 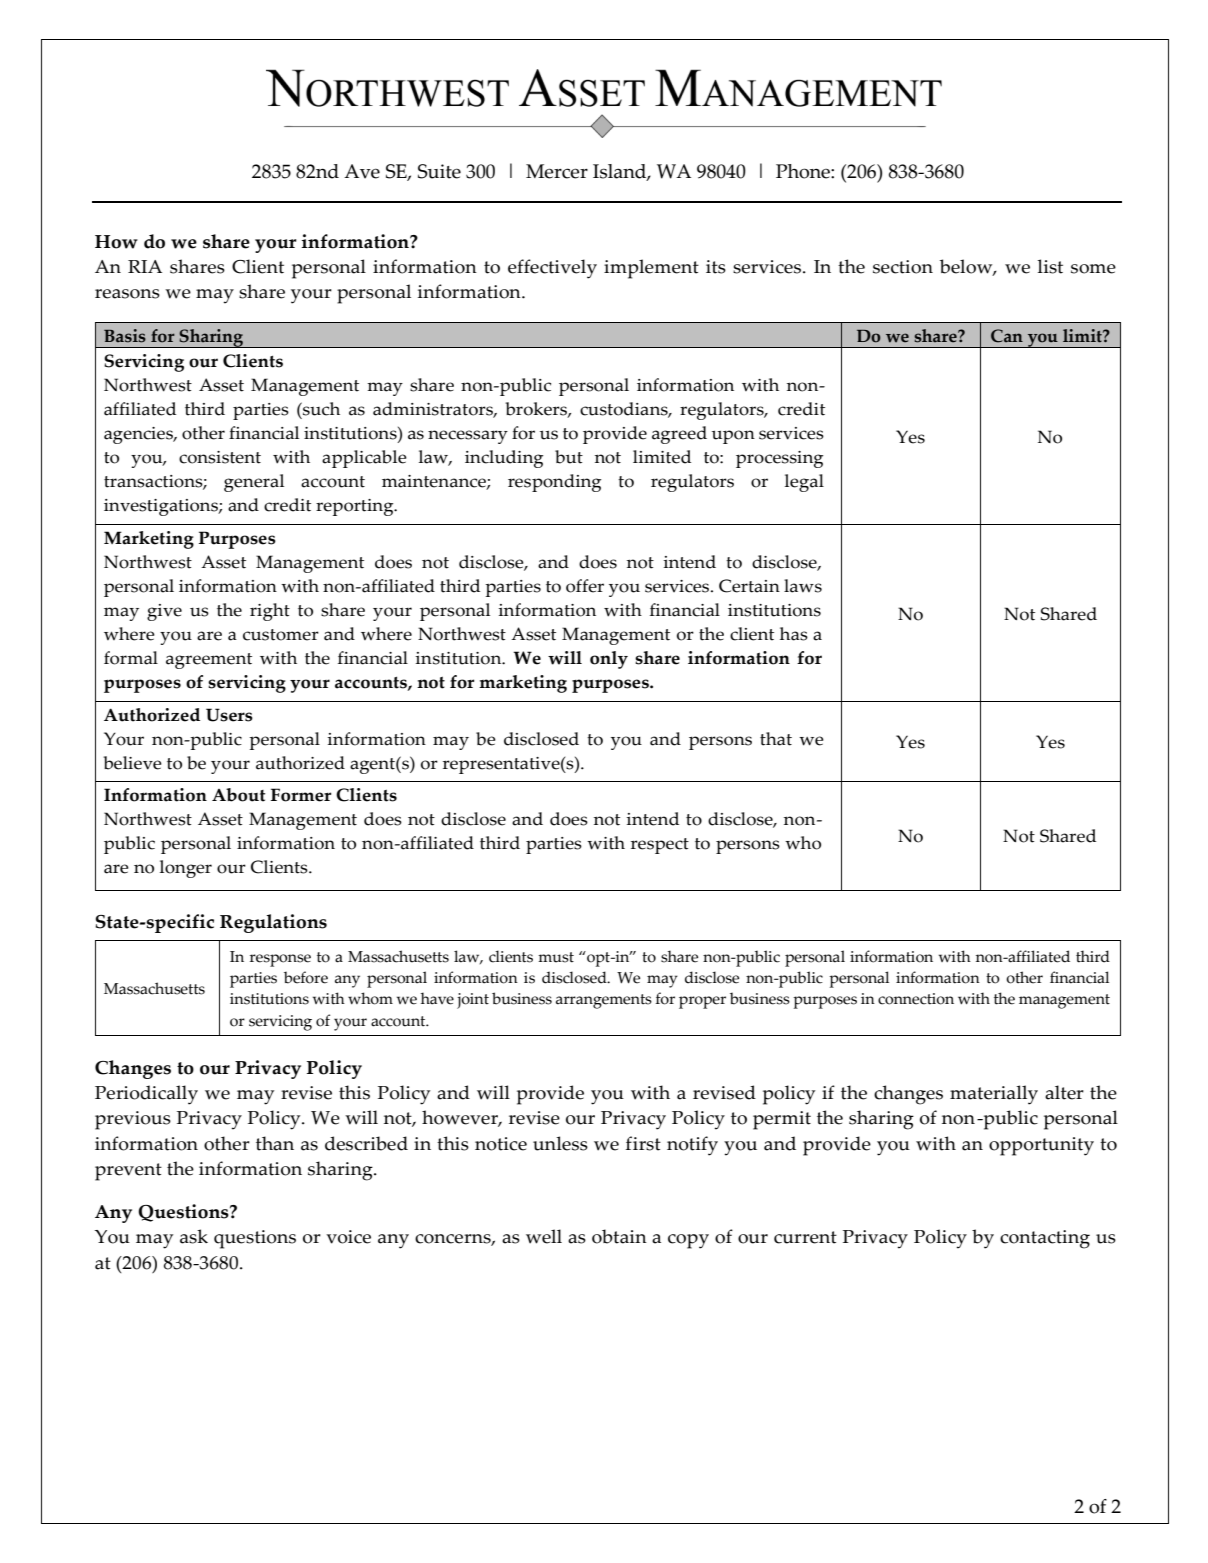 I want to click on only, so click(x=609, y=660).
